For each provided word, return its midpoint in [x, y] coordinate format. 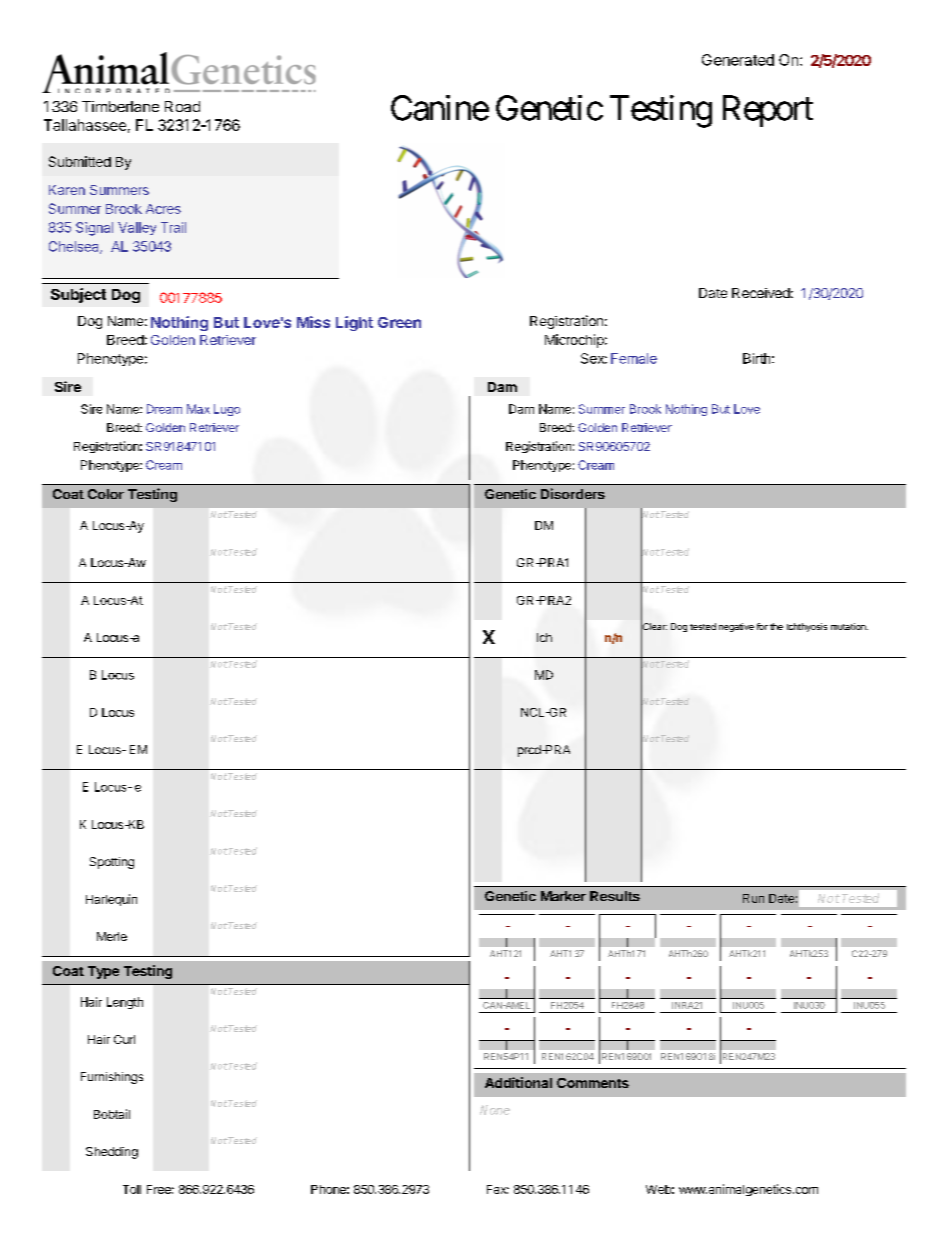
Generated [738, 60]
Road [182, 106]
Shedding [112, 1153]
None [495, 1110]
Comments [593, 1083]
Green [399, 322]
